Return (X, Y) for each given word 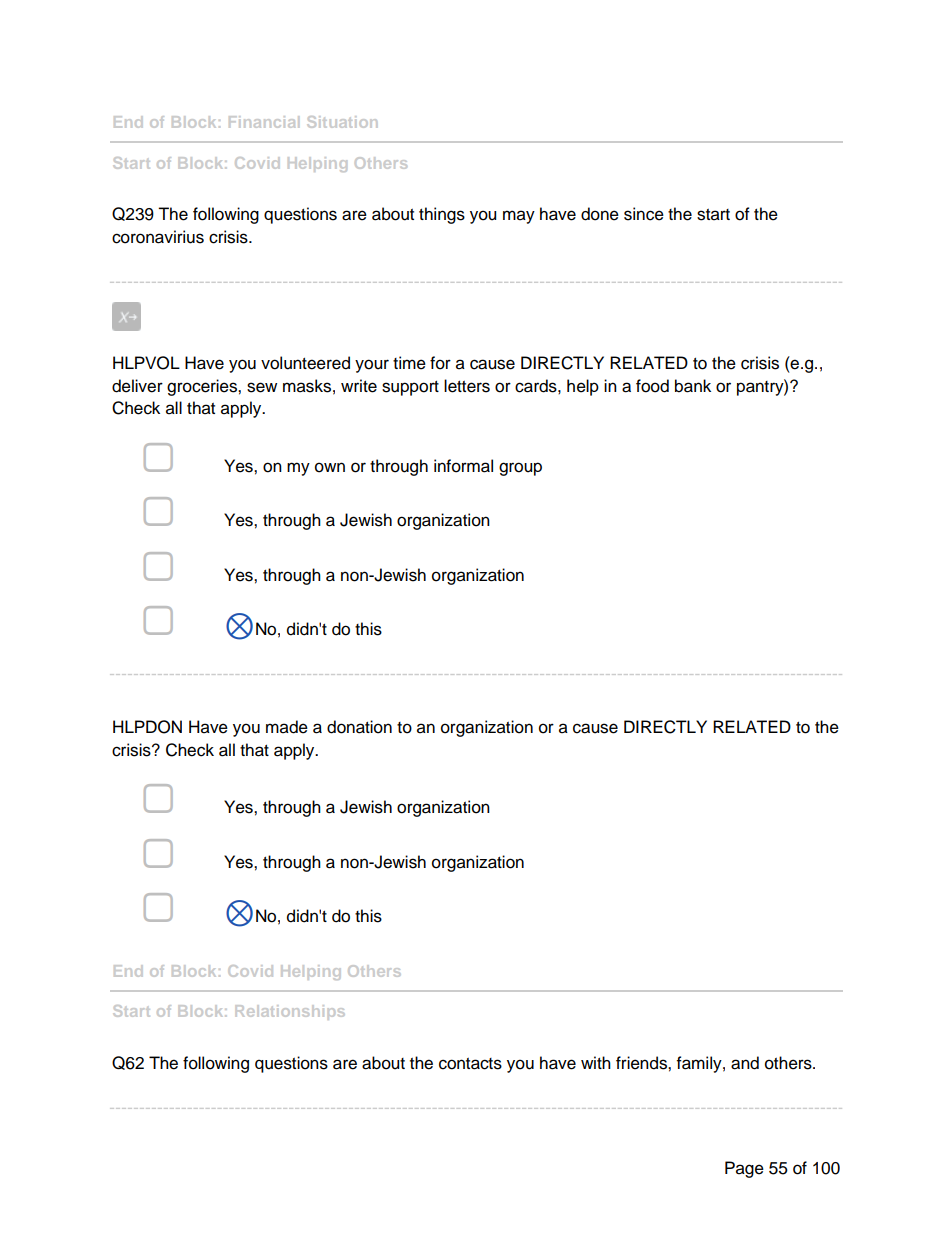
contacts (470, 1064)
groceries (203, 387)
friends (642, 1063)
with (596, 1062)
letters (467, 386)
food (652, 386)
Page (744, 1169)
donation (359, 727)
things (442, 215)
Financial (264, 122)
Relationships (290, 1012)
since (644, 214)
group (520, 469)
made (287, 727)
